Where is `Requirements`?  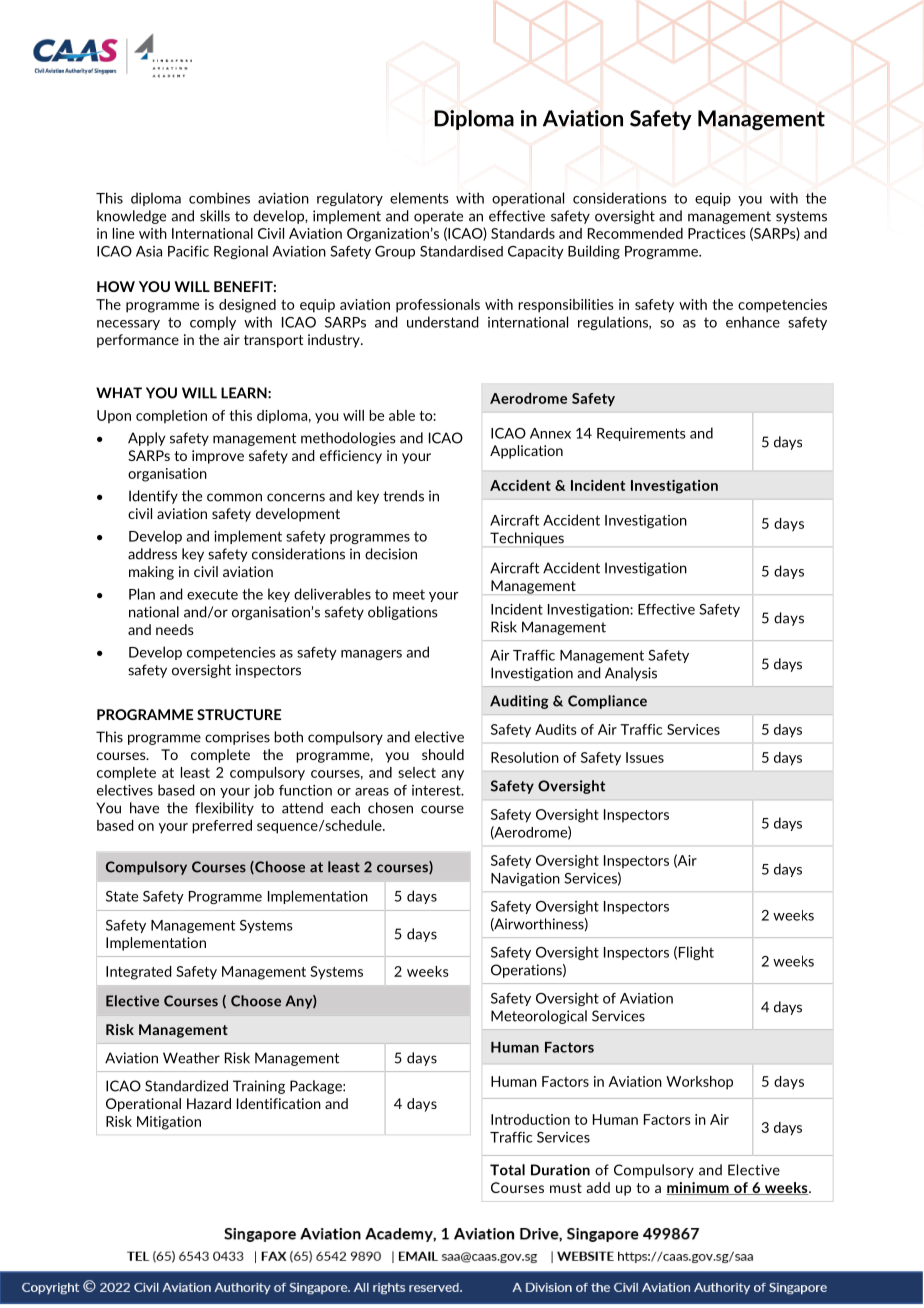 Requirements is located at coordinates (641, 434).
